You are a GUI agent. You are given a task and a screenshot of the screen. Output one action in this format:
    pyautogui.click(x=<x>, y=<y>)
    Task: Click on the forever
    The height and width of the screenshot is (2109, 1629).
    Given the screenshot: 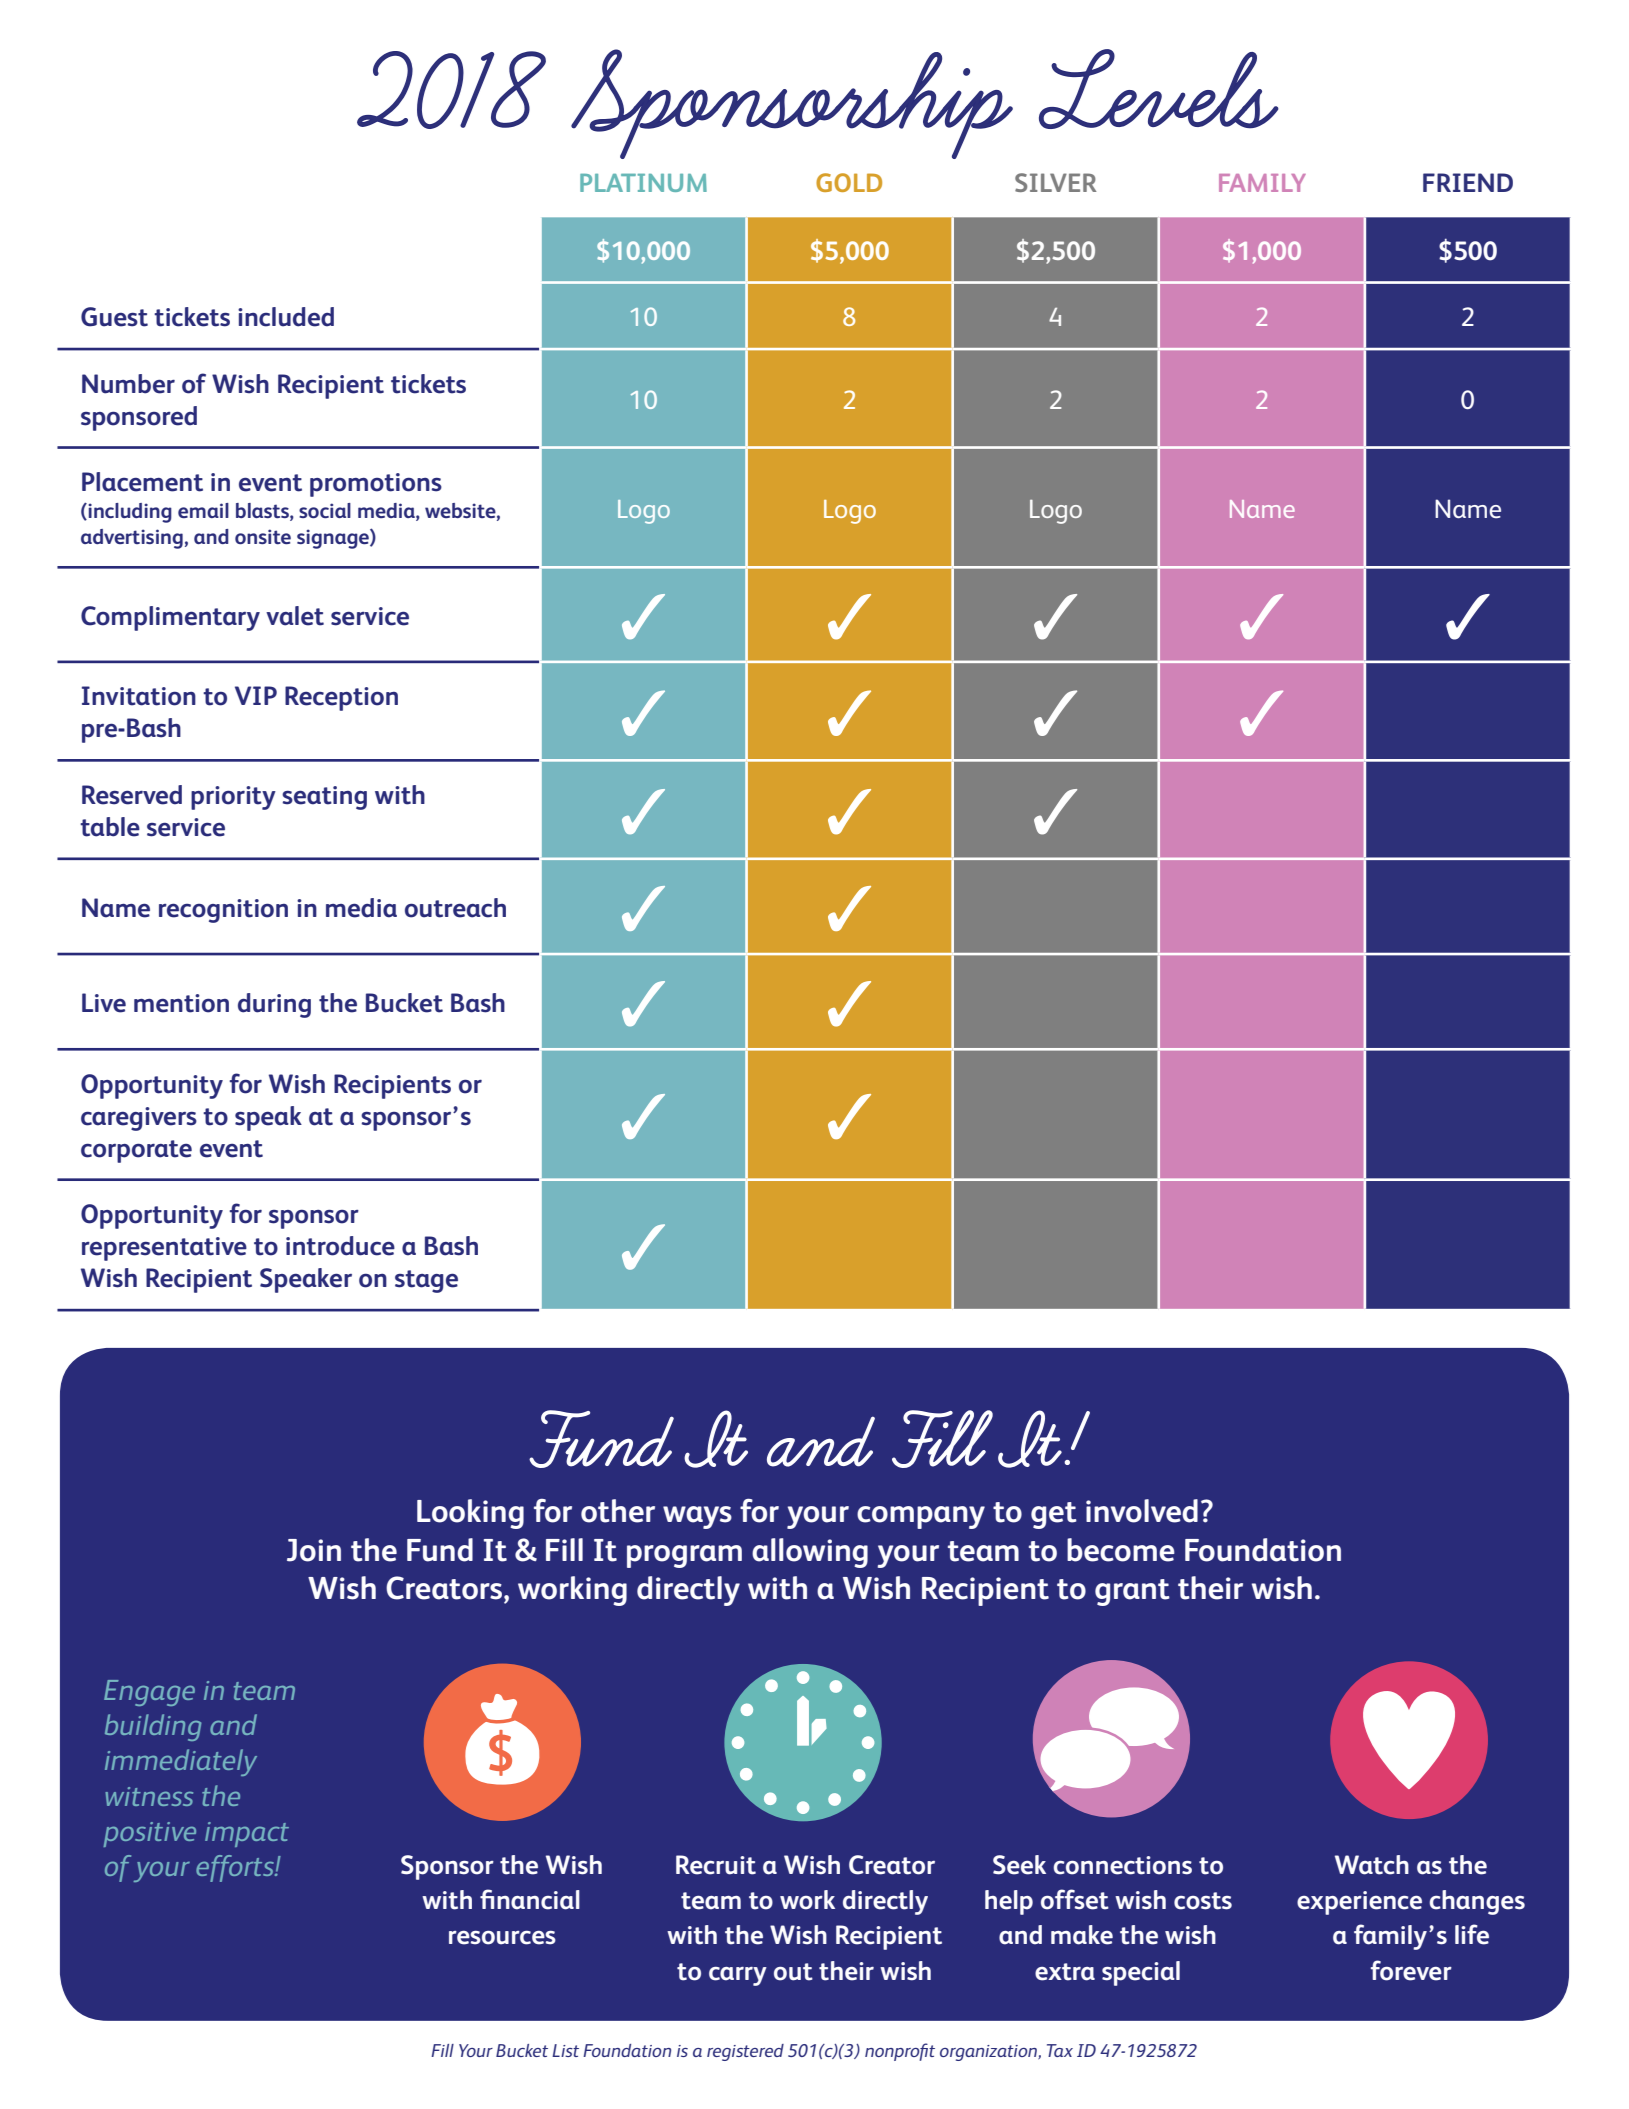 What is the action you would take?
    pyautogui.click(x=1411, y=1970)
